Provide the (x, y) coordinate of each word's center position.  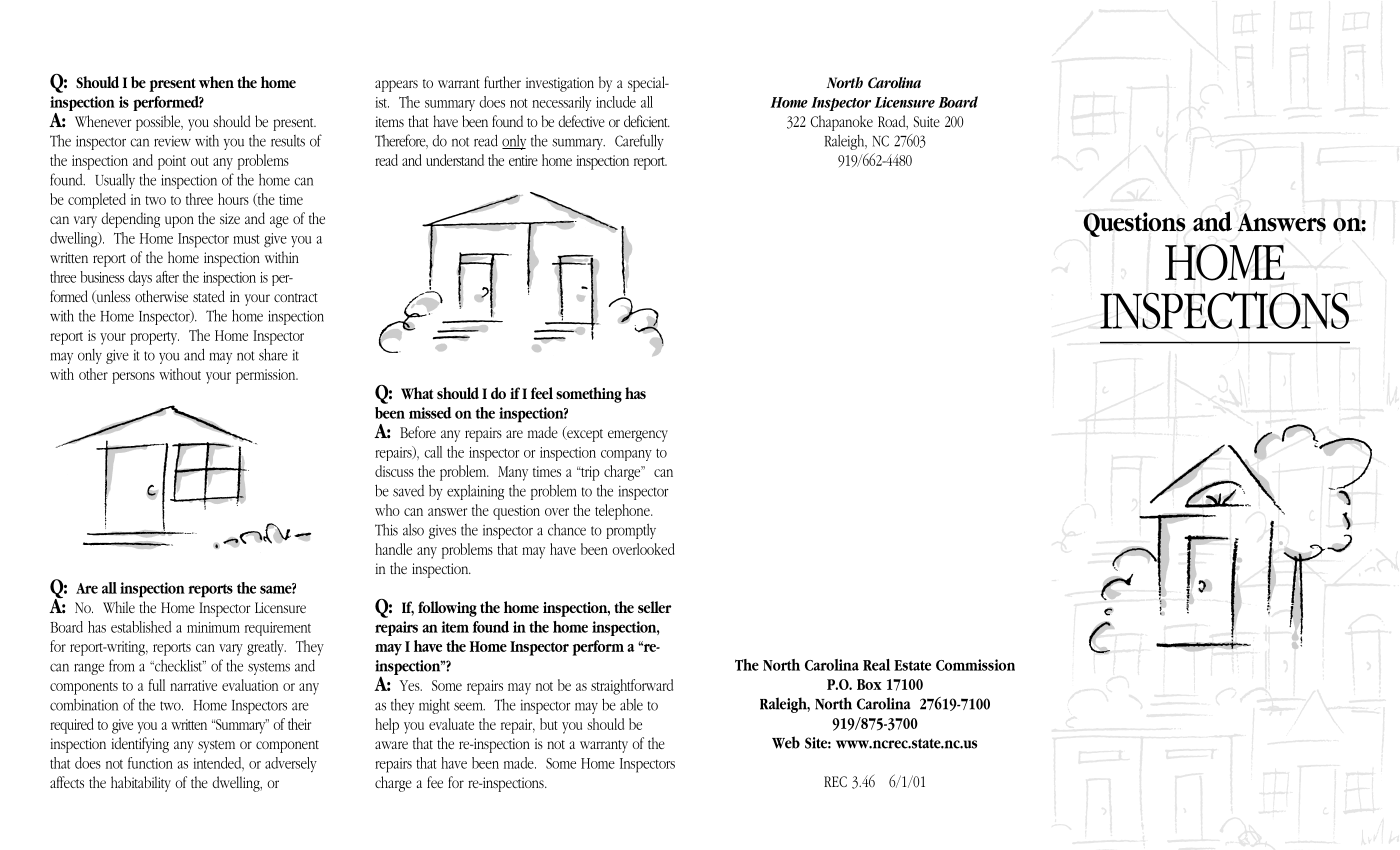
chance (567, 530)
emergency (638, 436)
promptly (631, 531)
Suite (927, 121)
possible (159, 123)
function (150, 763)
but (549, 724)
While (119, 607)
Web (786, 742)
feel (542, 393)
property (154, 338)
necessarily (561, 103)
